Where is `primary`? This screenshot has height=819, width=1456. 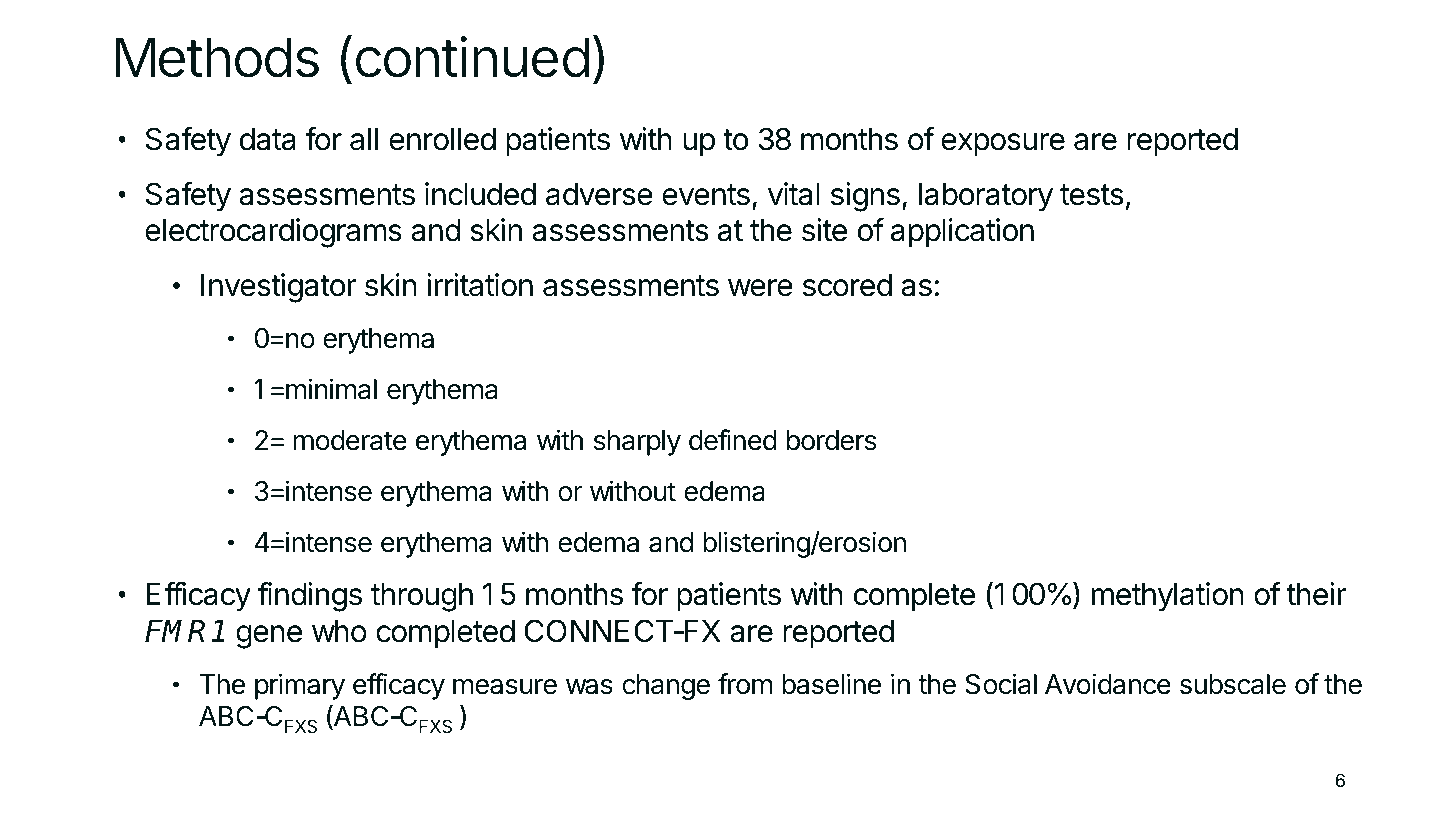
primary is located at coordinates (300, 686).
